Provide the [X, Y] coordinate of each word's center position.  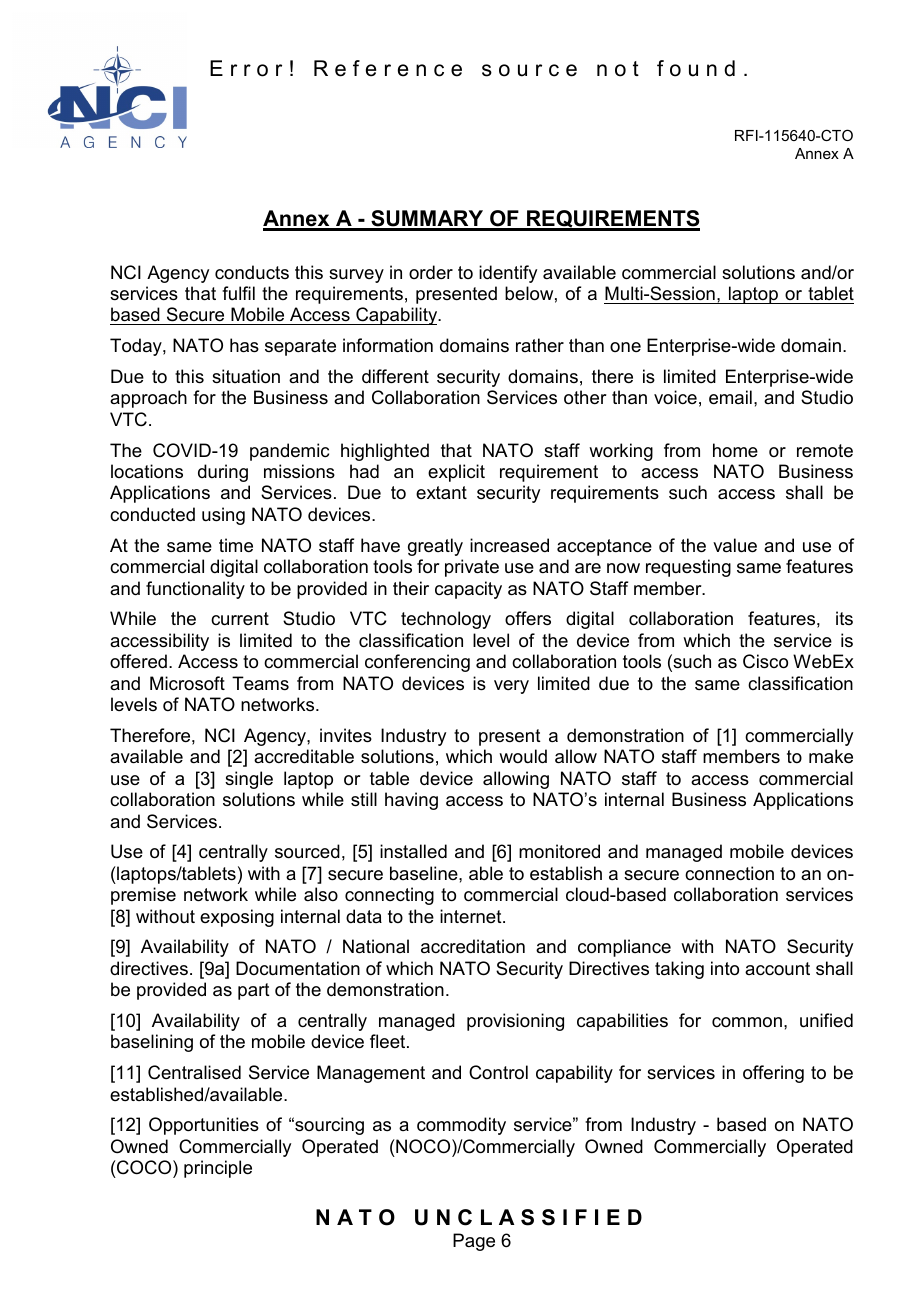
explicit [456, 473]
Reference [388, 68]
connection [729, 873]
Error [246, 68]
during [223, 473]
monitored [559, 851]
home [735, 450]
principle [218, 1169]
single [249, 780]
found [696, 68]
